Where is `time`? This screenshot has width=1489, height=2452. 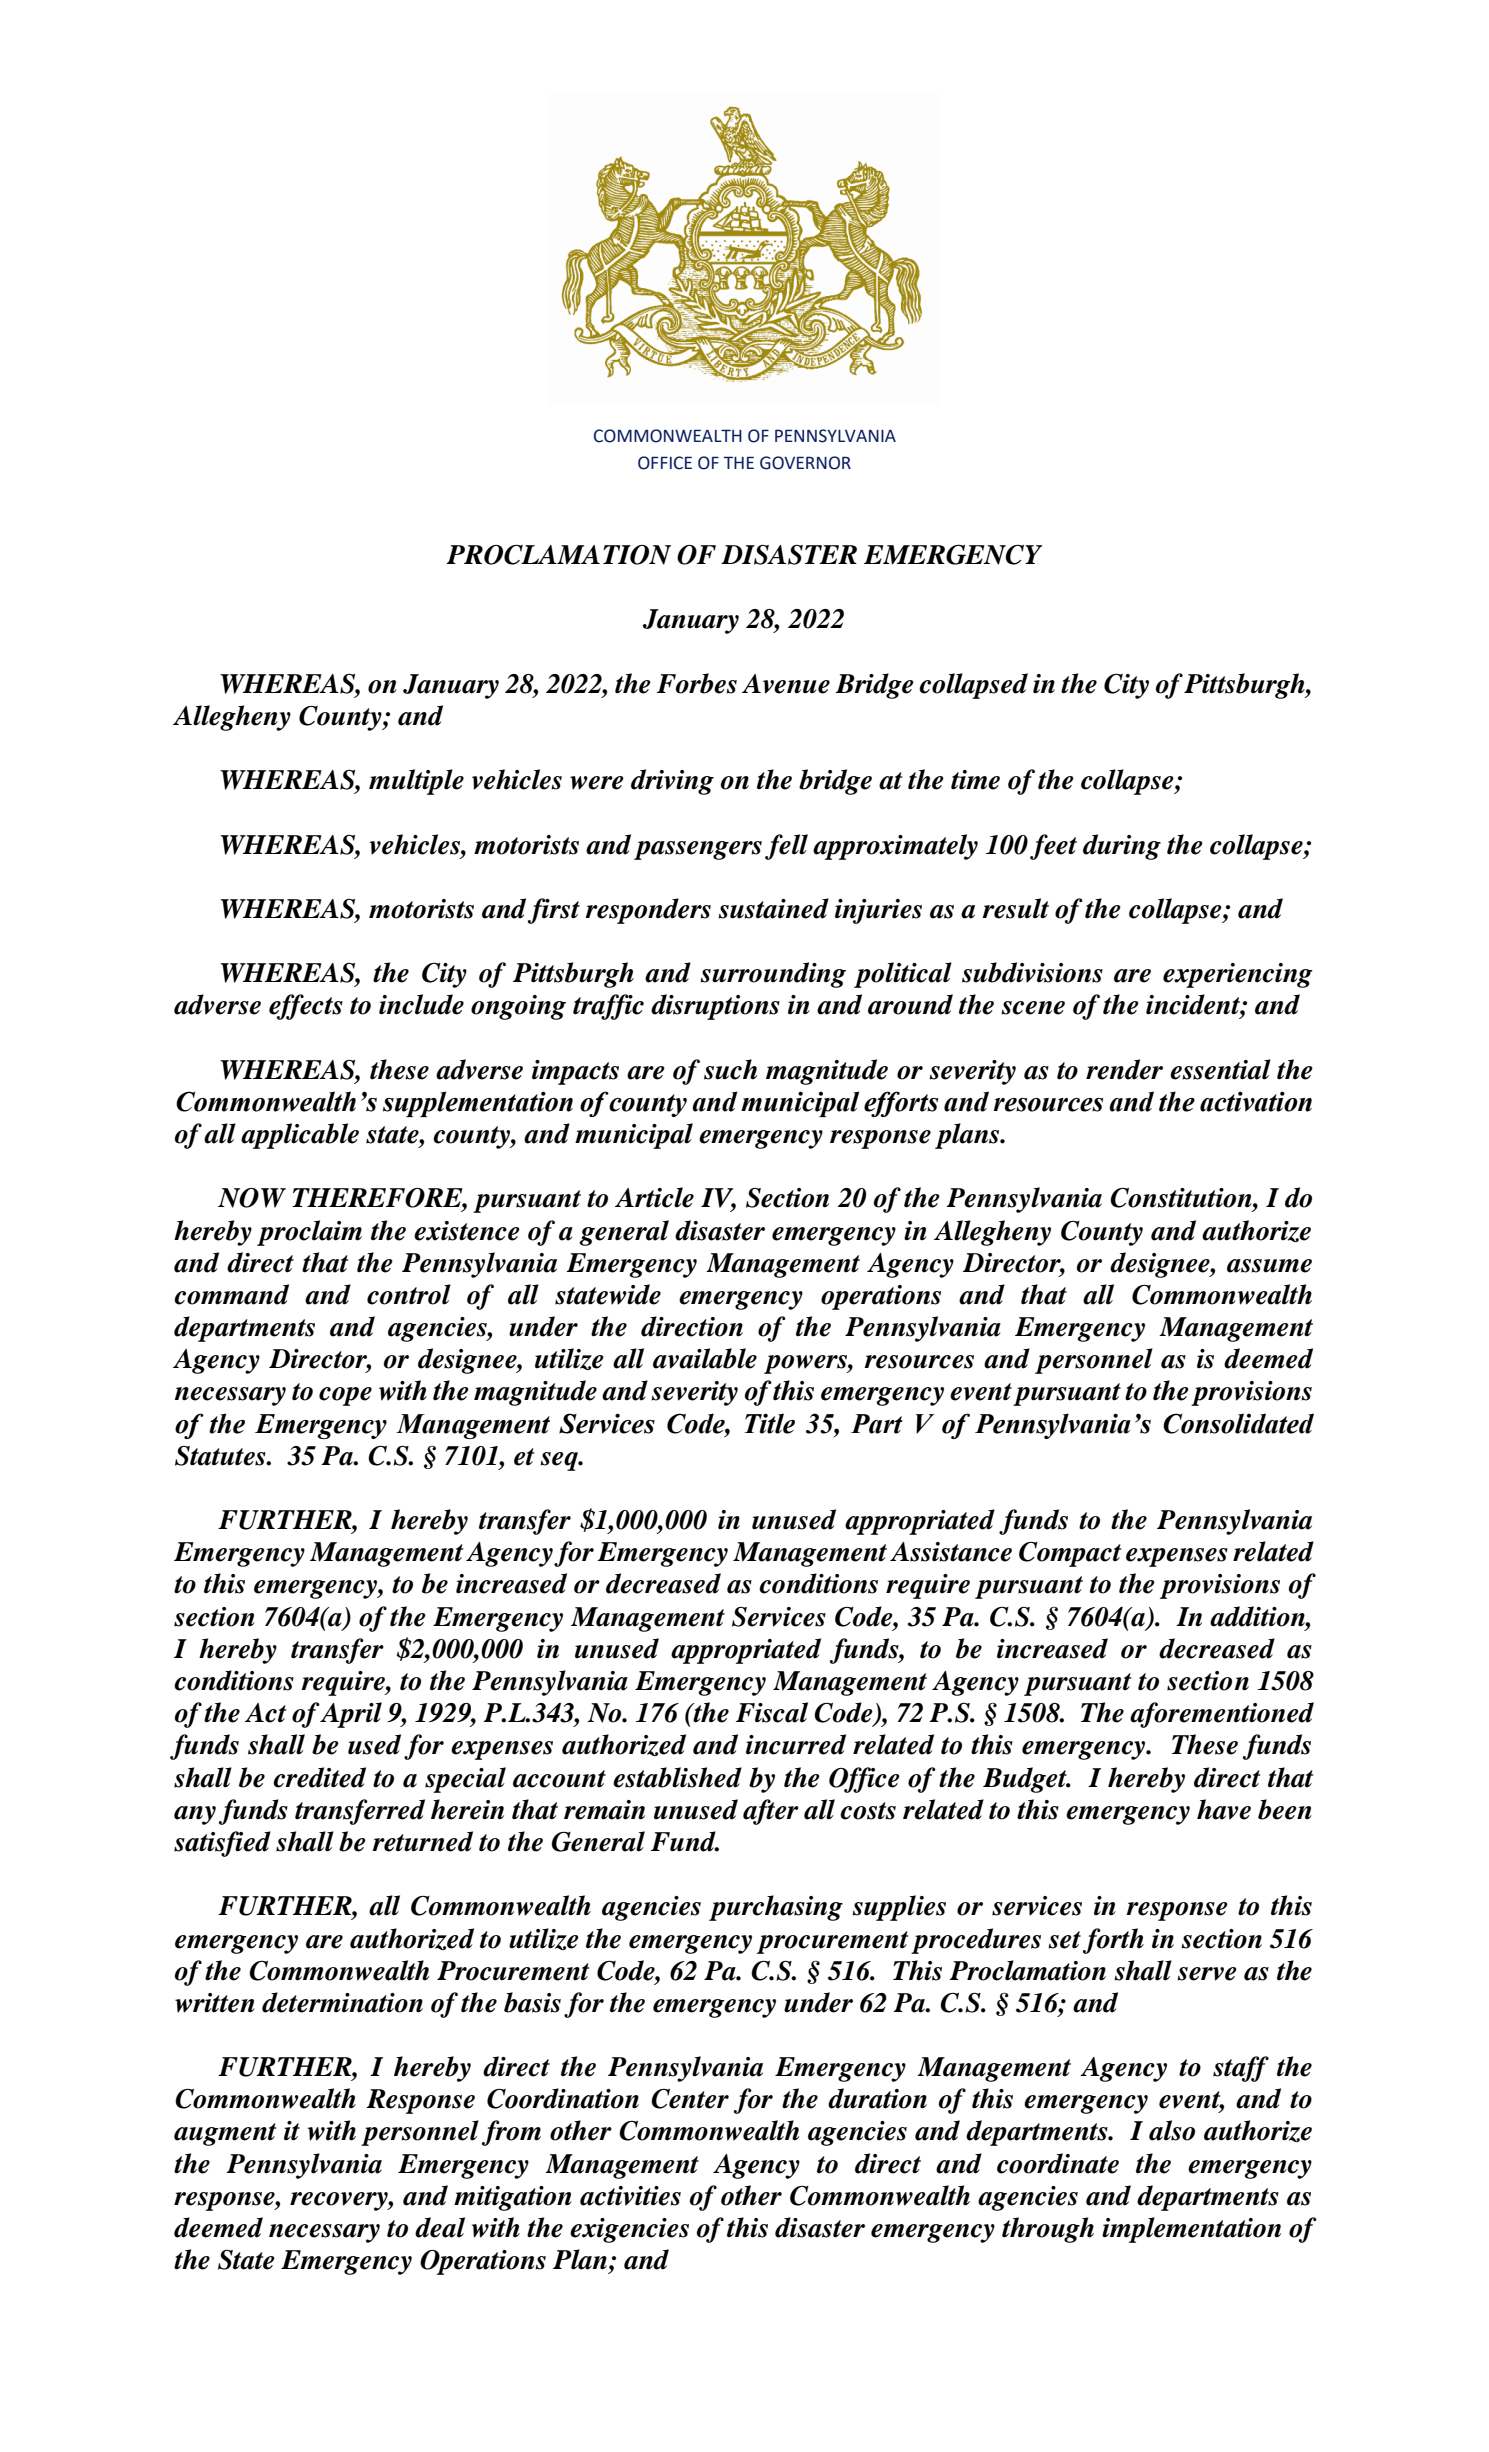 time is located at coordinates (975, 780).
